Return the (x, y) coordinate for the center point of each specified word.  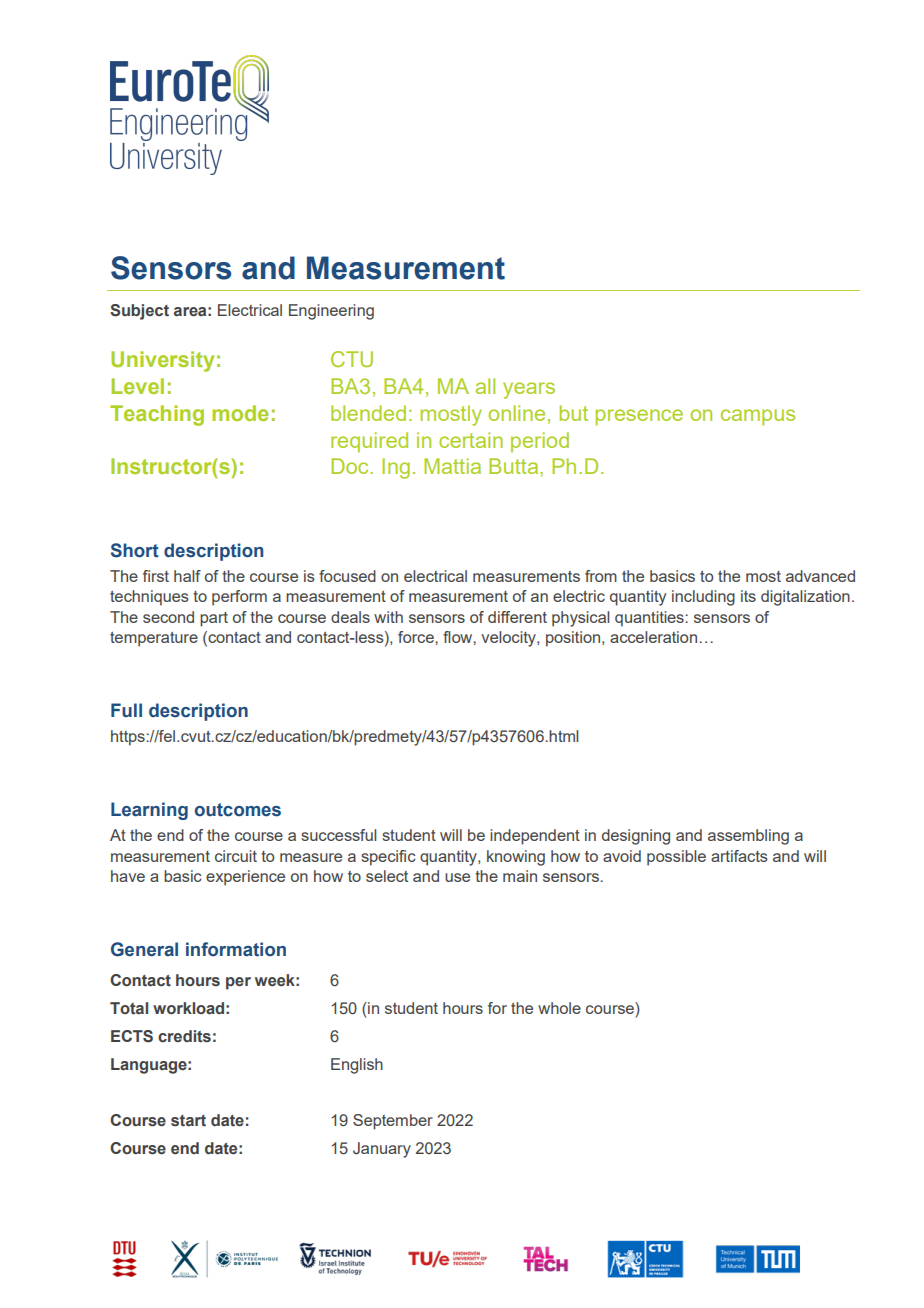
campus (758, 417)
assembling (748, 837)
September (393, 1122)
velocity (509, 639)
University (162, 361)
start (188, 1121)
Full (126, 710)
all (485, 386)
